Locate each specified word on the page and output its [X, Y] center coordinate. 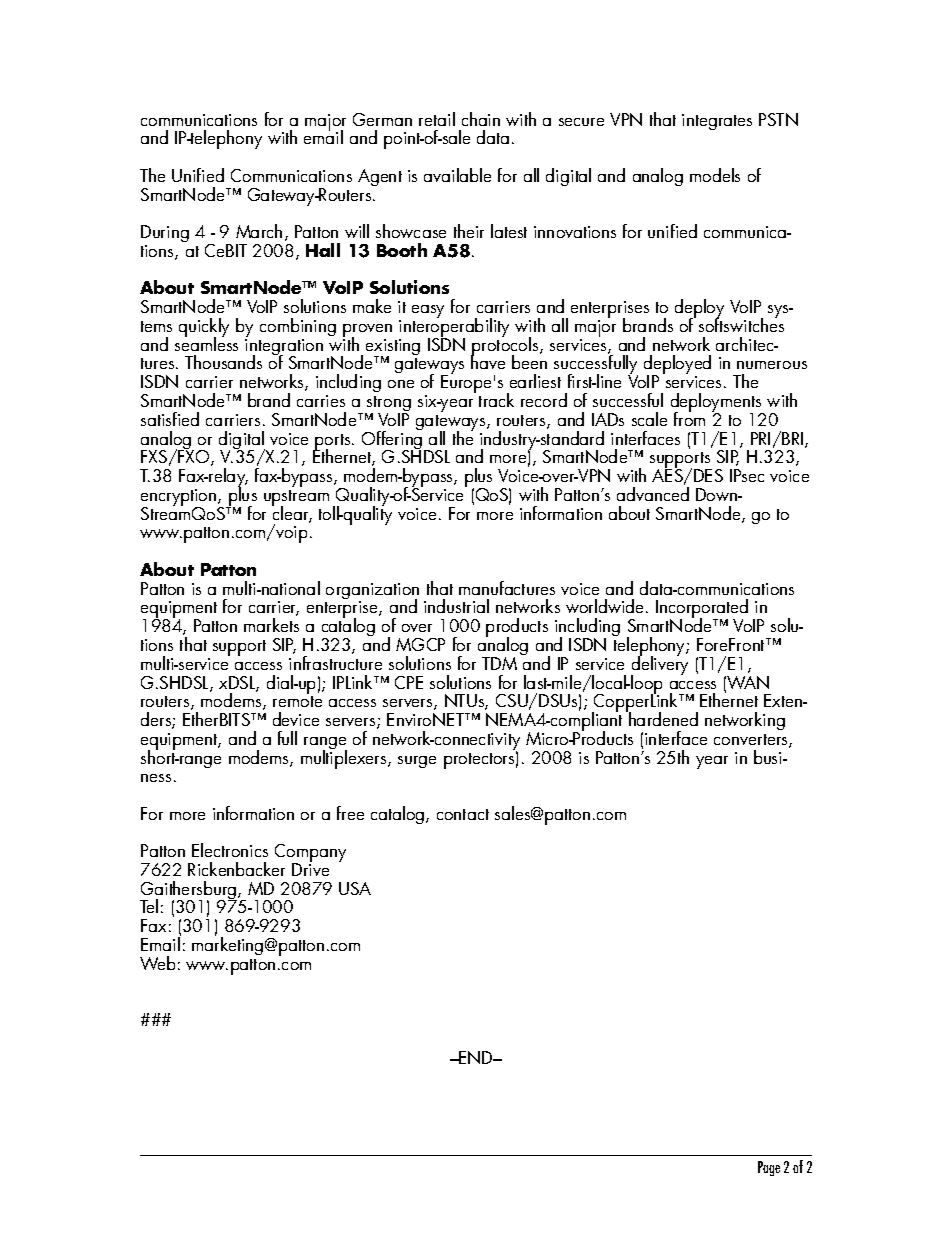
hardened [662, 718]
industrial [456, 606]
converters [752, 741]
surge [417, 762]
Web [157, 963]
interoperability [454, 328]
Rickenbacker [236, 869]
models [715, 175]
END [476, 1057]
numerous [772, 365]
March [259, 231]
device [296, 719]
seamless [206, 343]
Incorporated [702, 610]
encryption [180, 498]
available [457, 175]
